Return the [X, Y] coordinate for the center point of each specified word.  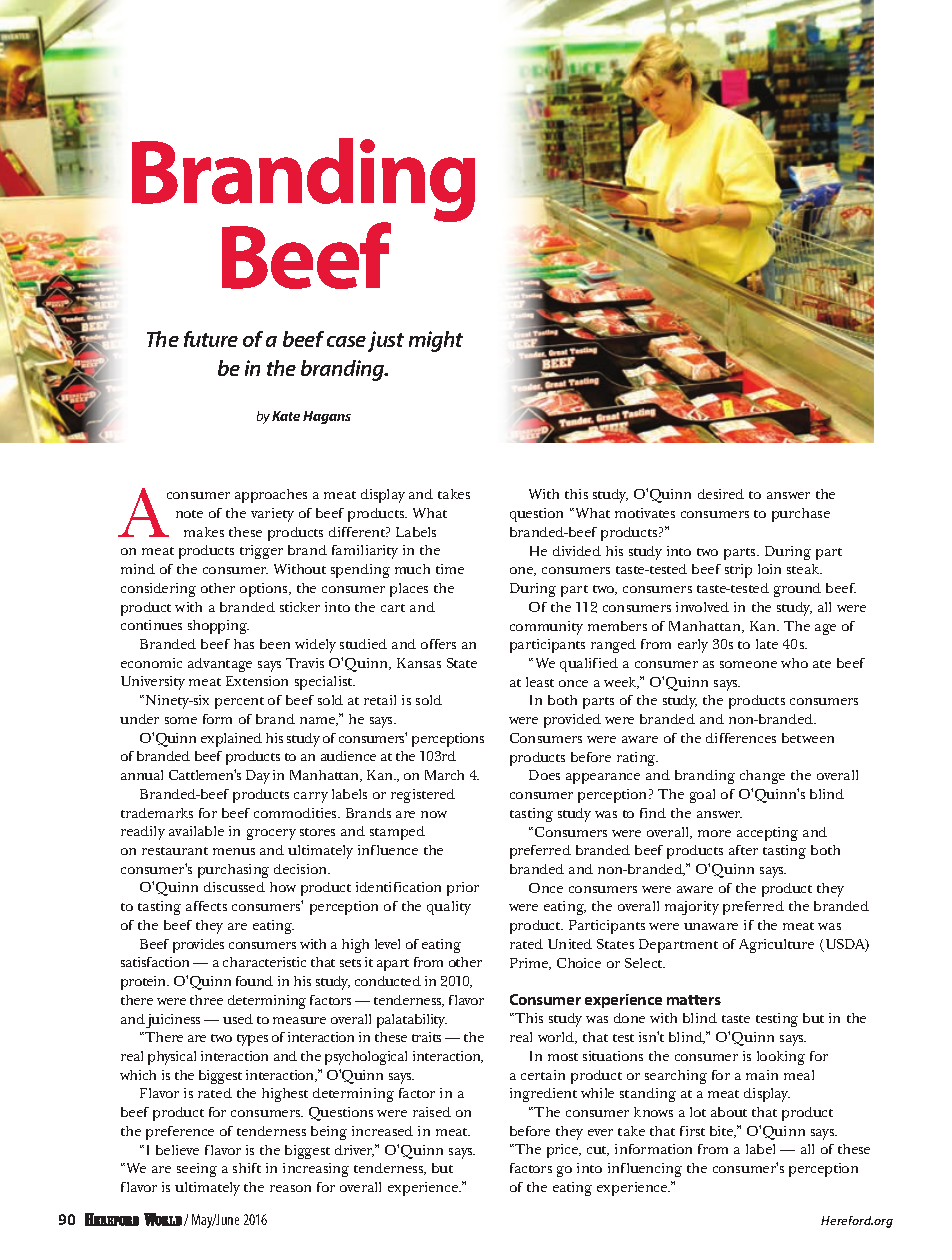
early [693, 646]
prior [463, 889]
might [436, 341]
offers [438, 644]
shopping [218, 627]
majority [692, 908]
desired [721, 494]
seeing [197, 1170]
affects [206, 906]
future [211, 339]
